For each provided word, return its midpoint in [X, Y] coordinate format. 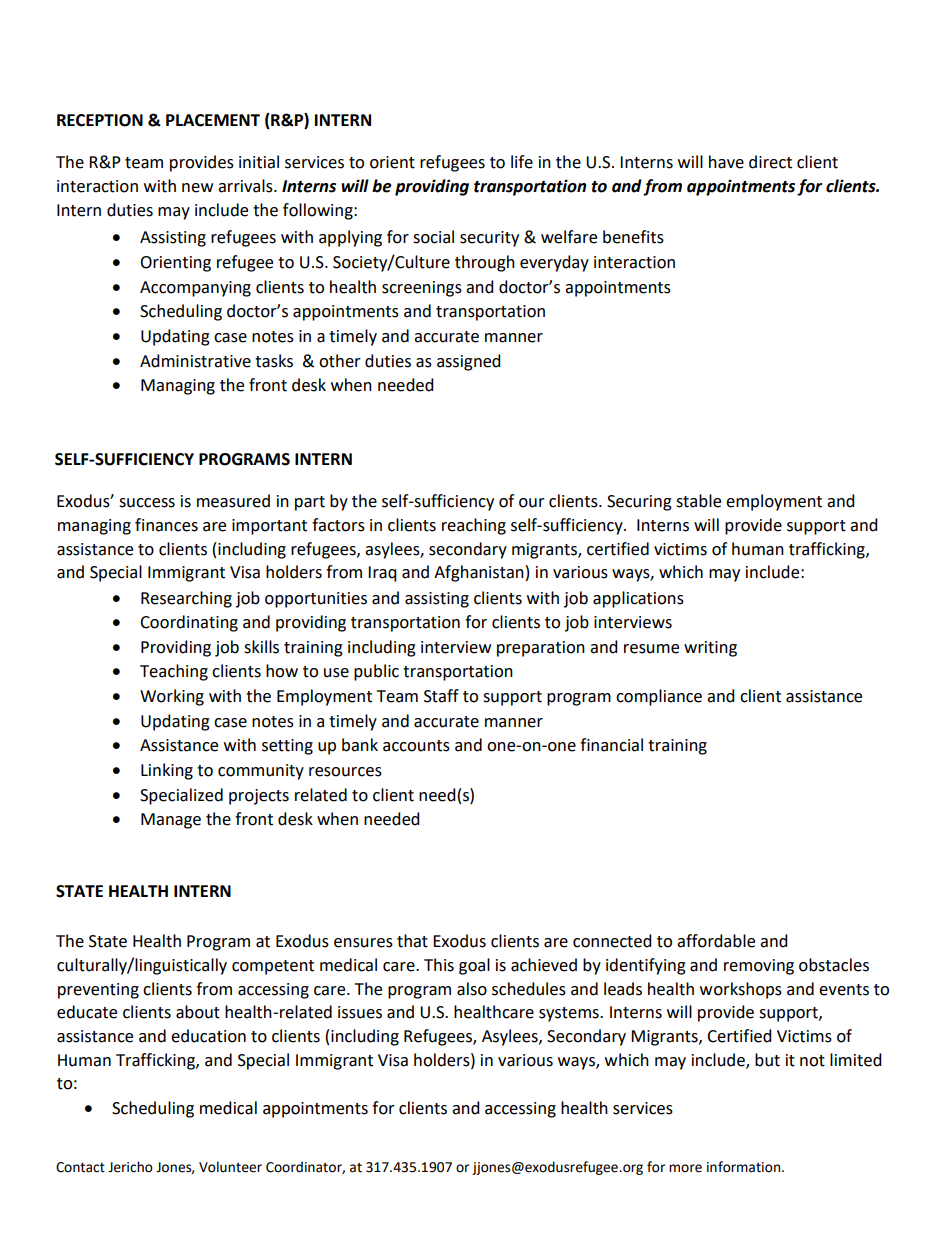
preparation [541, 649]
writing [710, 649]
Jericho [130, 1167]
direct [770, 162]
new [197, 188]
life [522, 162]
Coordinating [189, 623]
